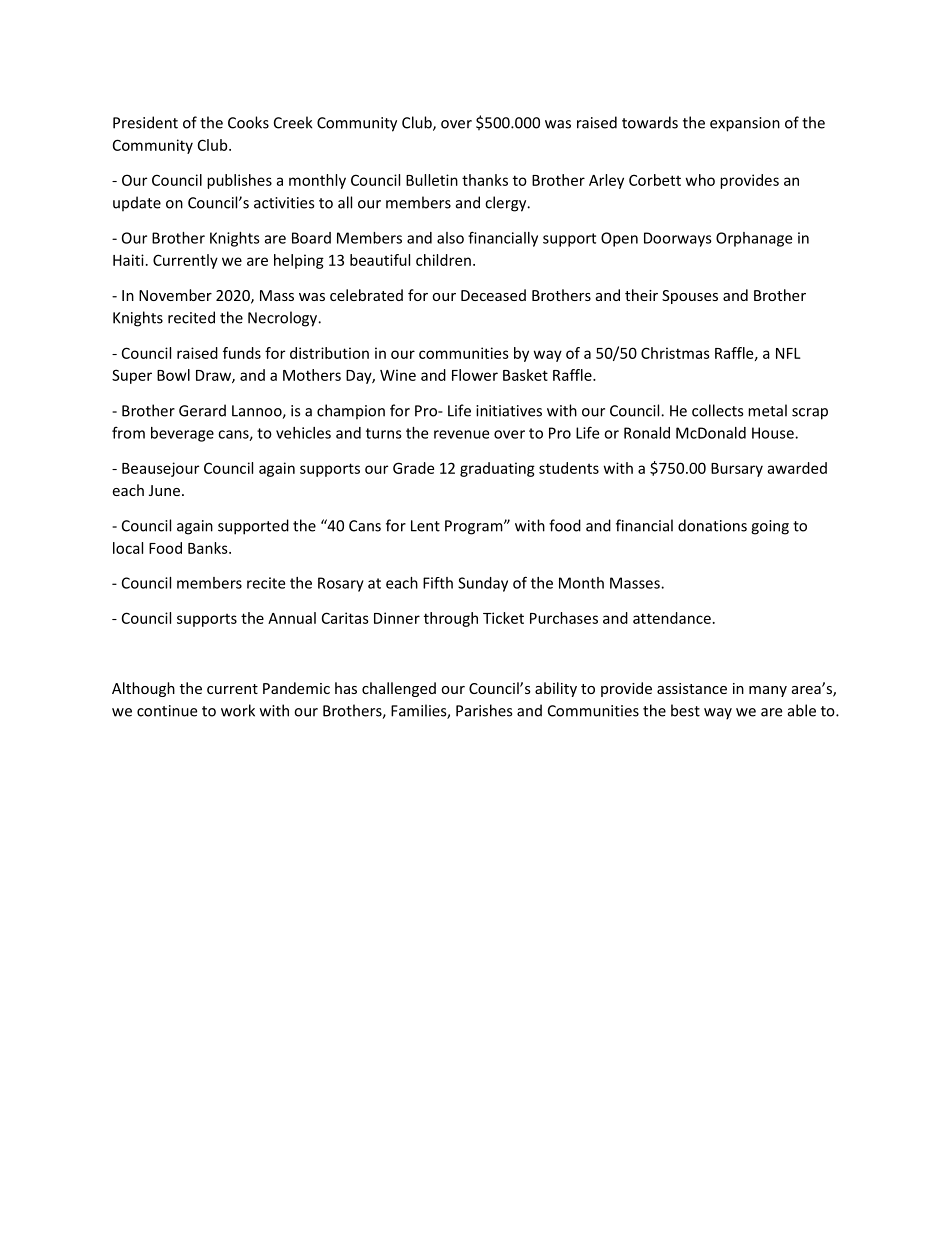 Image resolution: width=952 pixels, height=1233 pixels. Describe the element at coordinates (248, 122) in the screenshot. I see `Cooks` at that location.
